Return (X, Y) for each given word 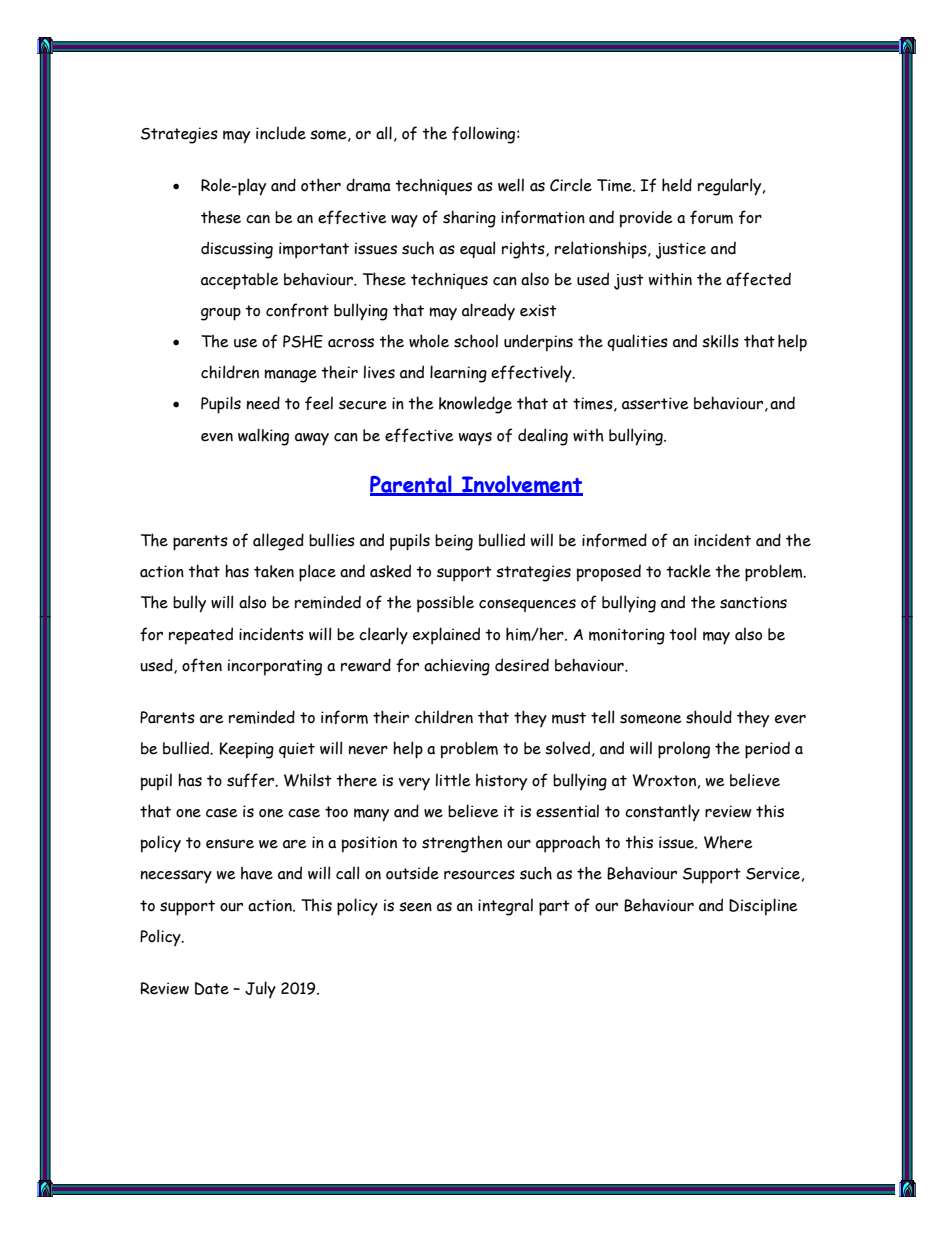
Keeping (247, 750)
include (281, 133)
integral (505, 907)
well (511, 185)
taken (274, 571)
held (677, 185)
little (453, 780)
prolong (684, 750)
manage (291, 376)
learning (458, 374)
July (260, 989)
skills (720, 341)
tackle (688, 571)
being (454, 542)
